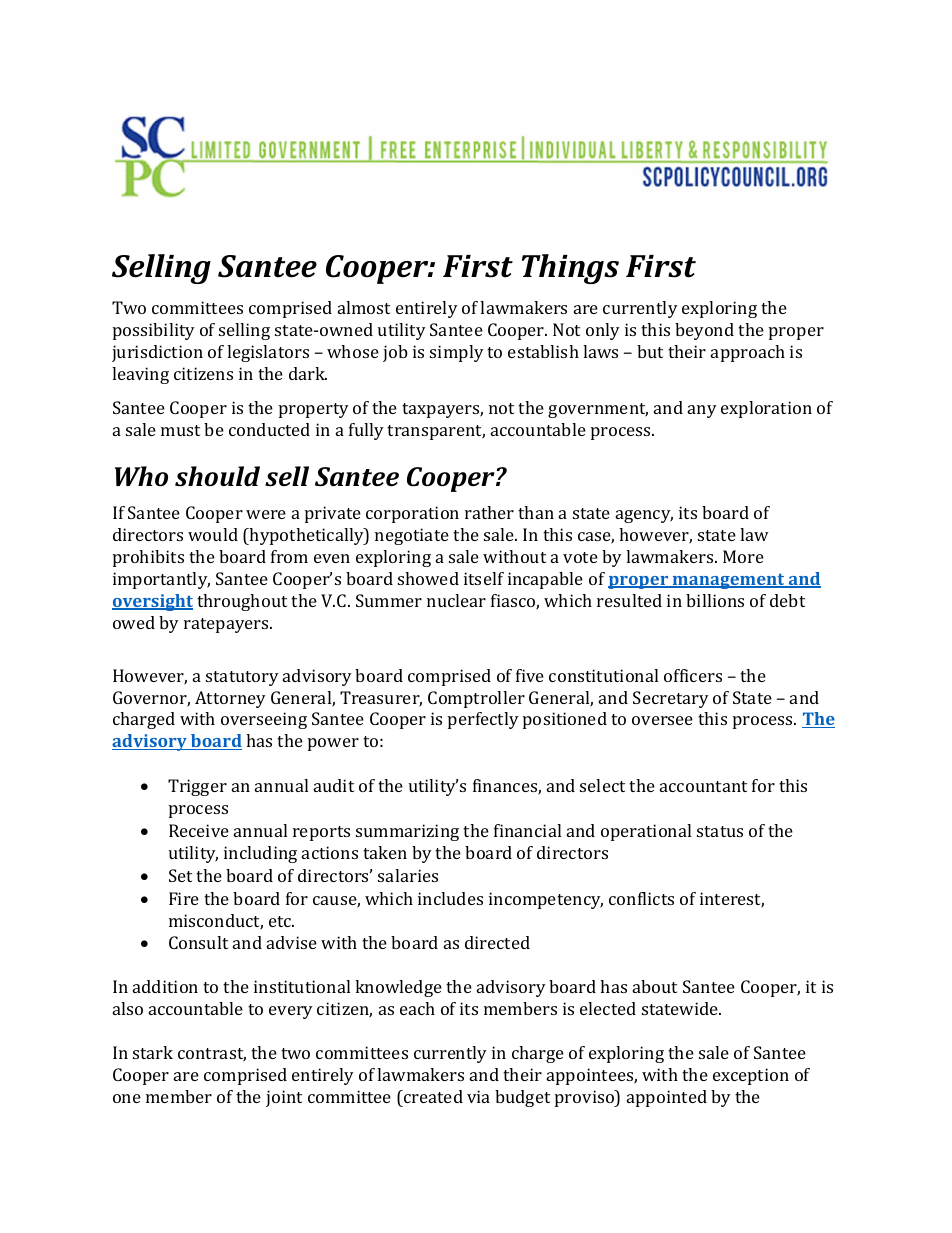  What do you see at coordinates (720, 831) in the screenshot?
I see `status` at bounding box center [720, 831].
